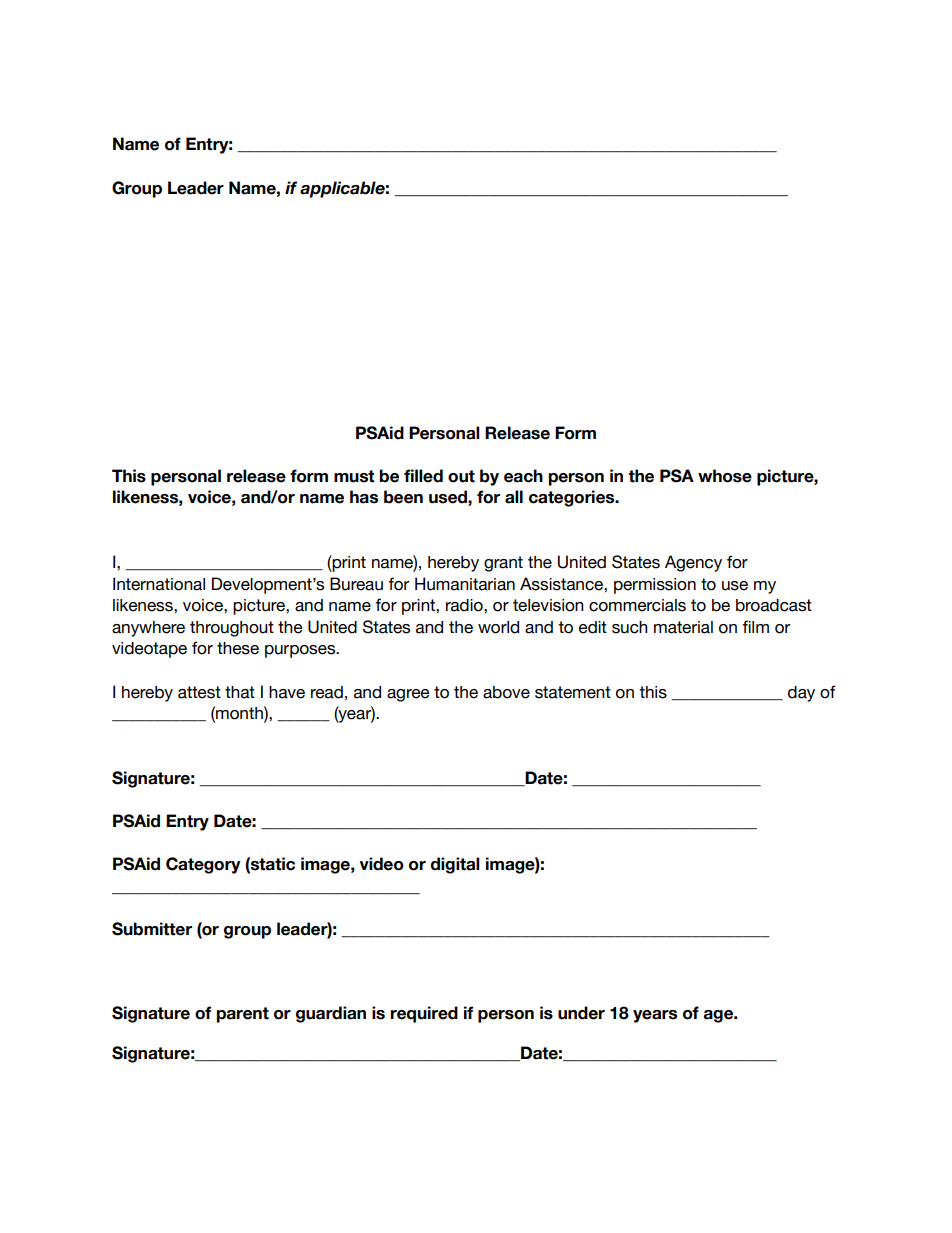  Describe the element at coordinates (801, 694) in the document. I see `day` at that location.
